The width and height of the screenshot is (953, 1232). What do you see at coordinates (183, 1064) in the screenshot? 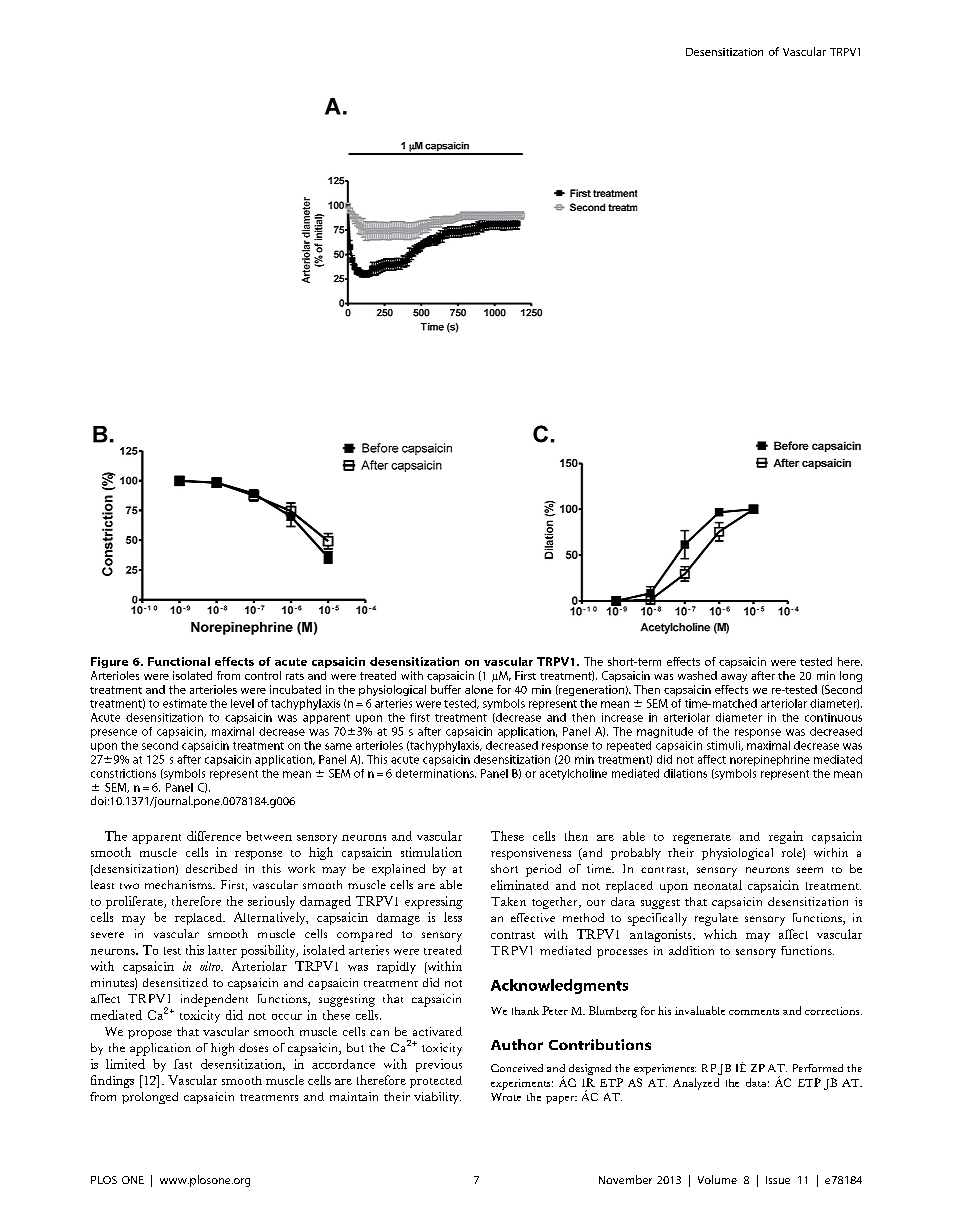
I see `fast` at bounding box center [183, 1064].
